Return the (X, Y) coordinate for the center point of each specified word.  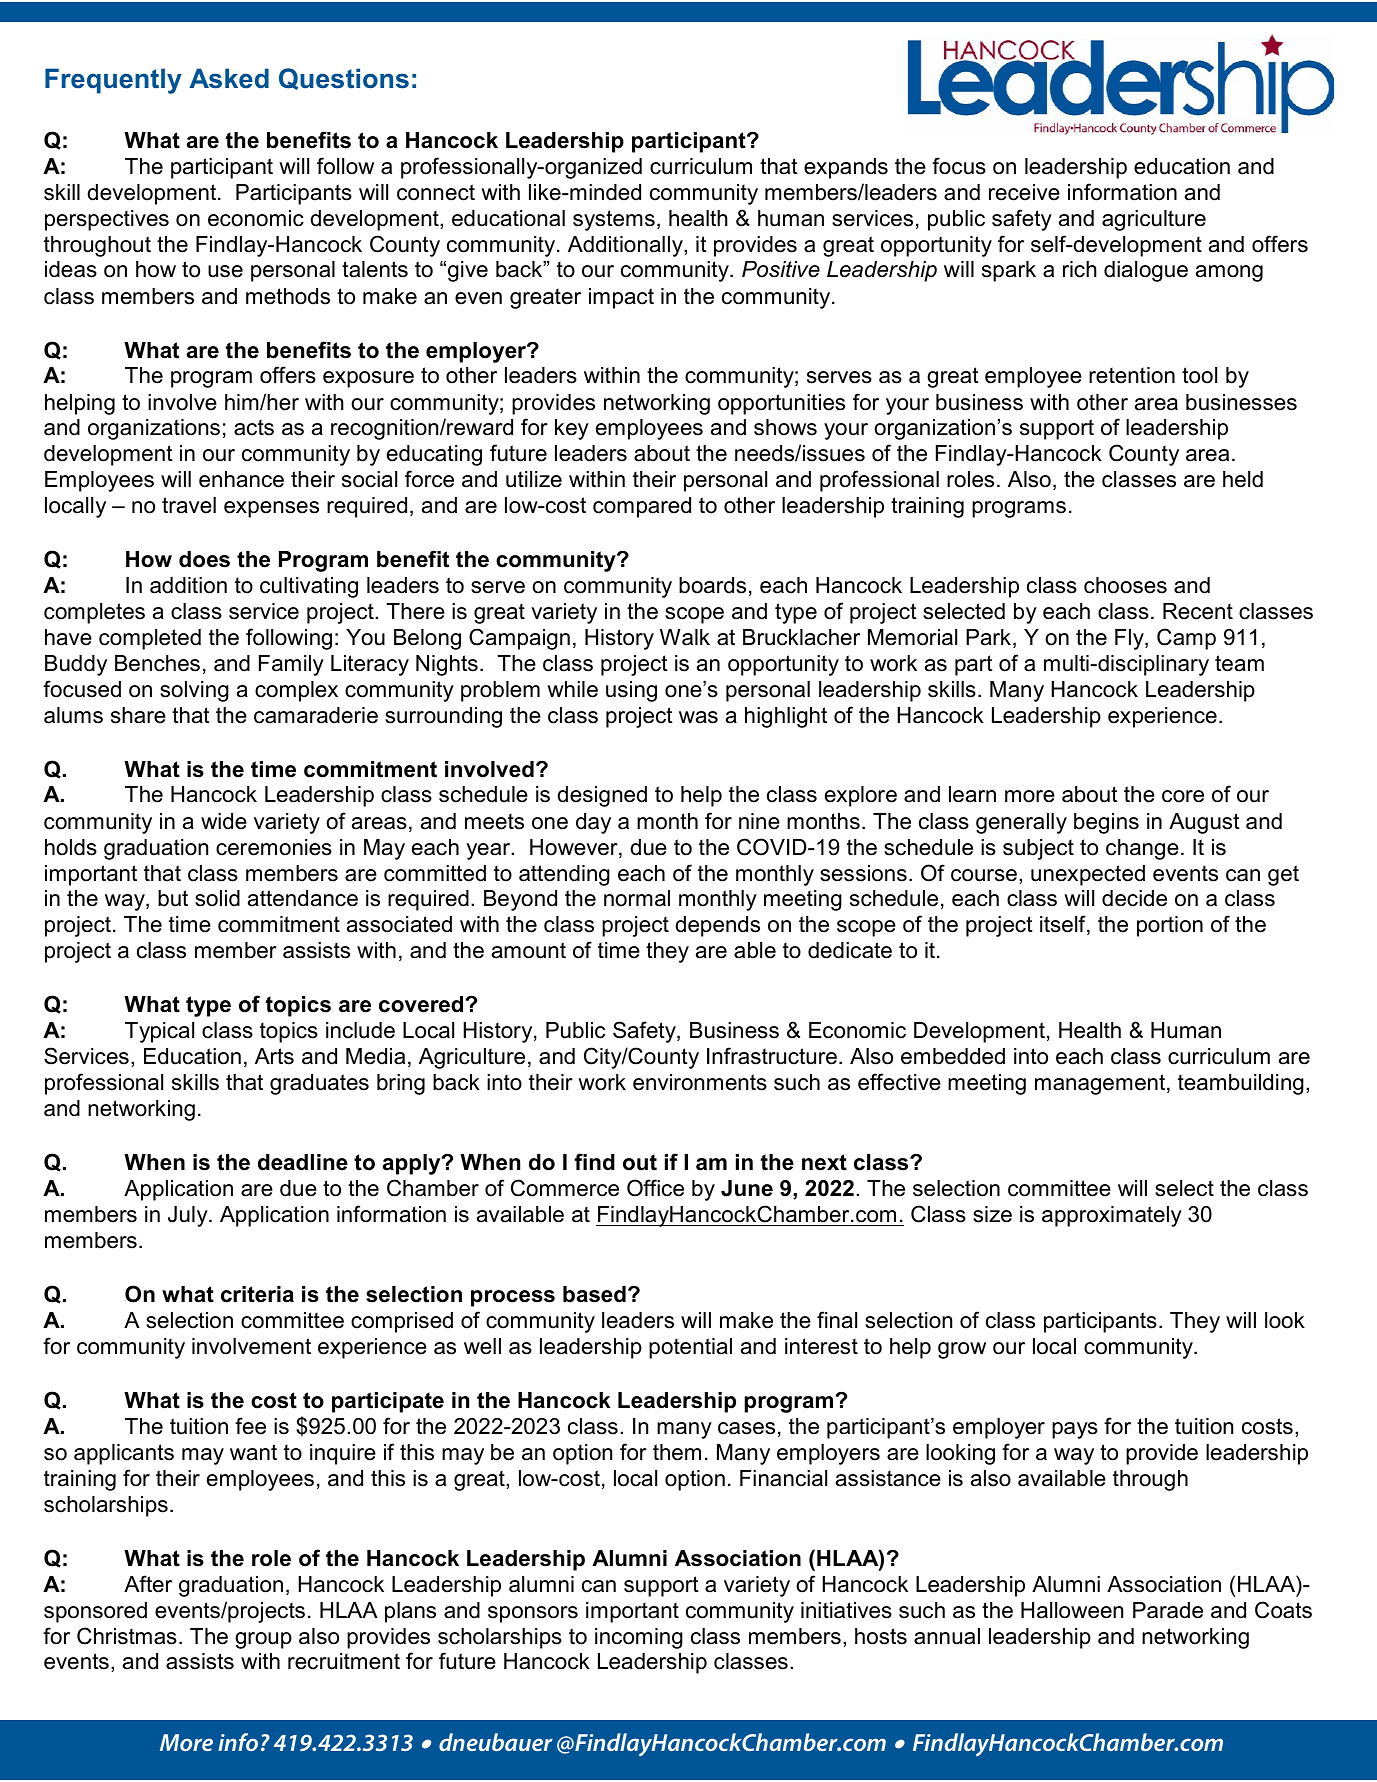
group (263, 1640)
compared (642, 507)
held (1243, 479)
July (189, 1216)
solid (217, 898)
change (1142, 849)
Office (655, 1188)
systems (614, 220)
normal (637, 898)
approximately (1112, 1216)
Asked (229, 78)
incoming (639, 1638)
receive (1024, 192)
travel (189, 505)
